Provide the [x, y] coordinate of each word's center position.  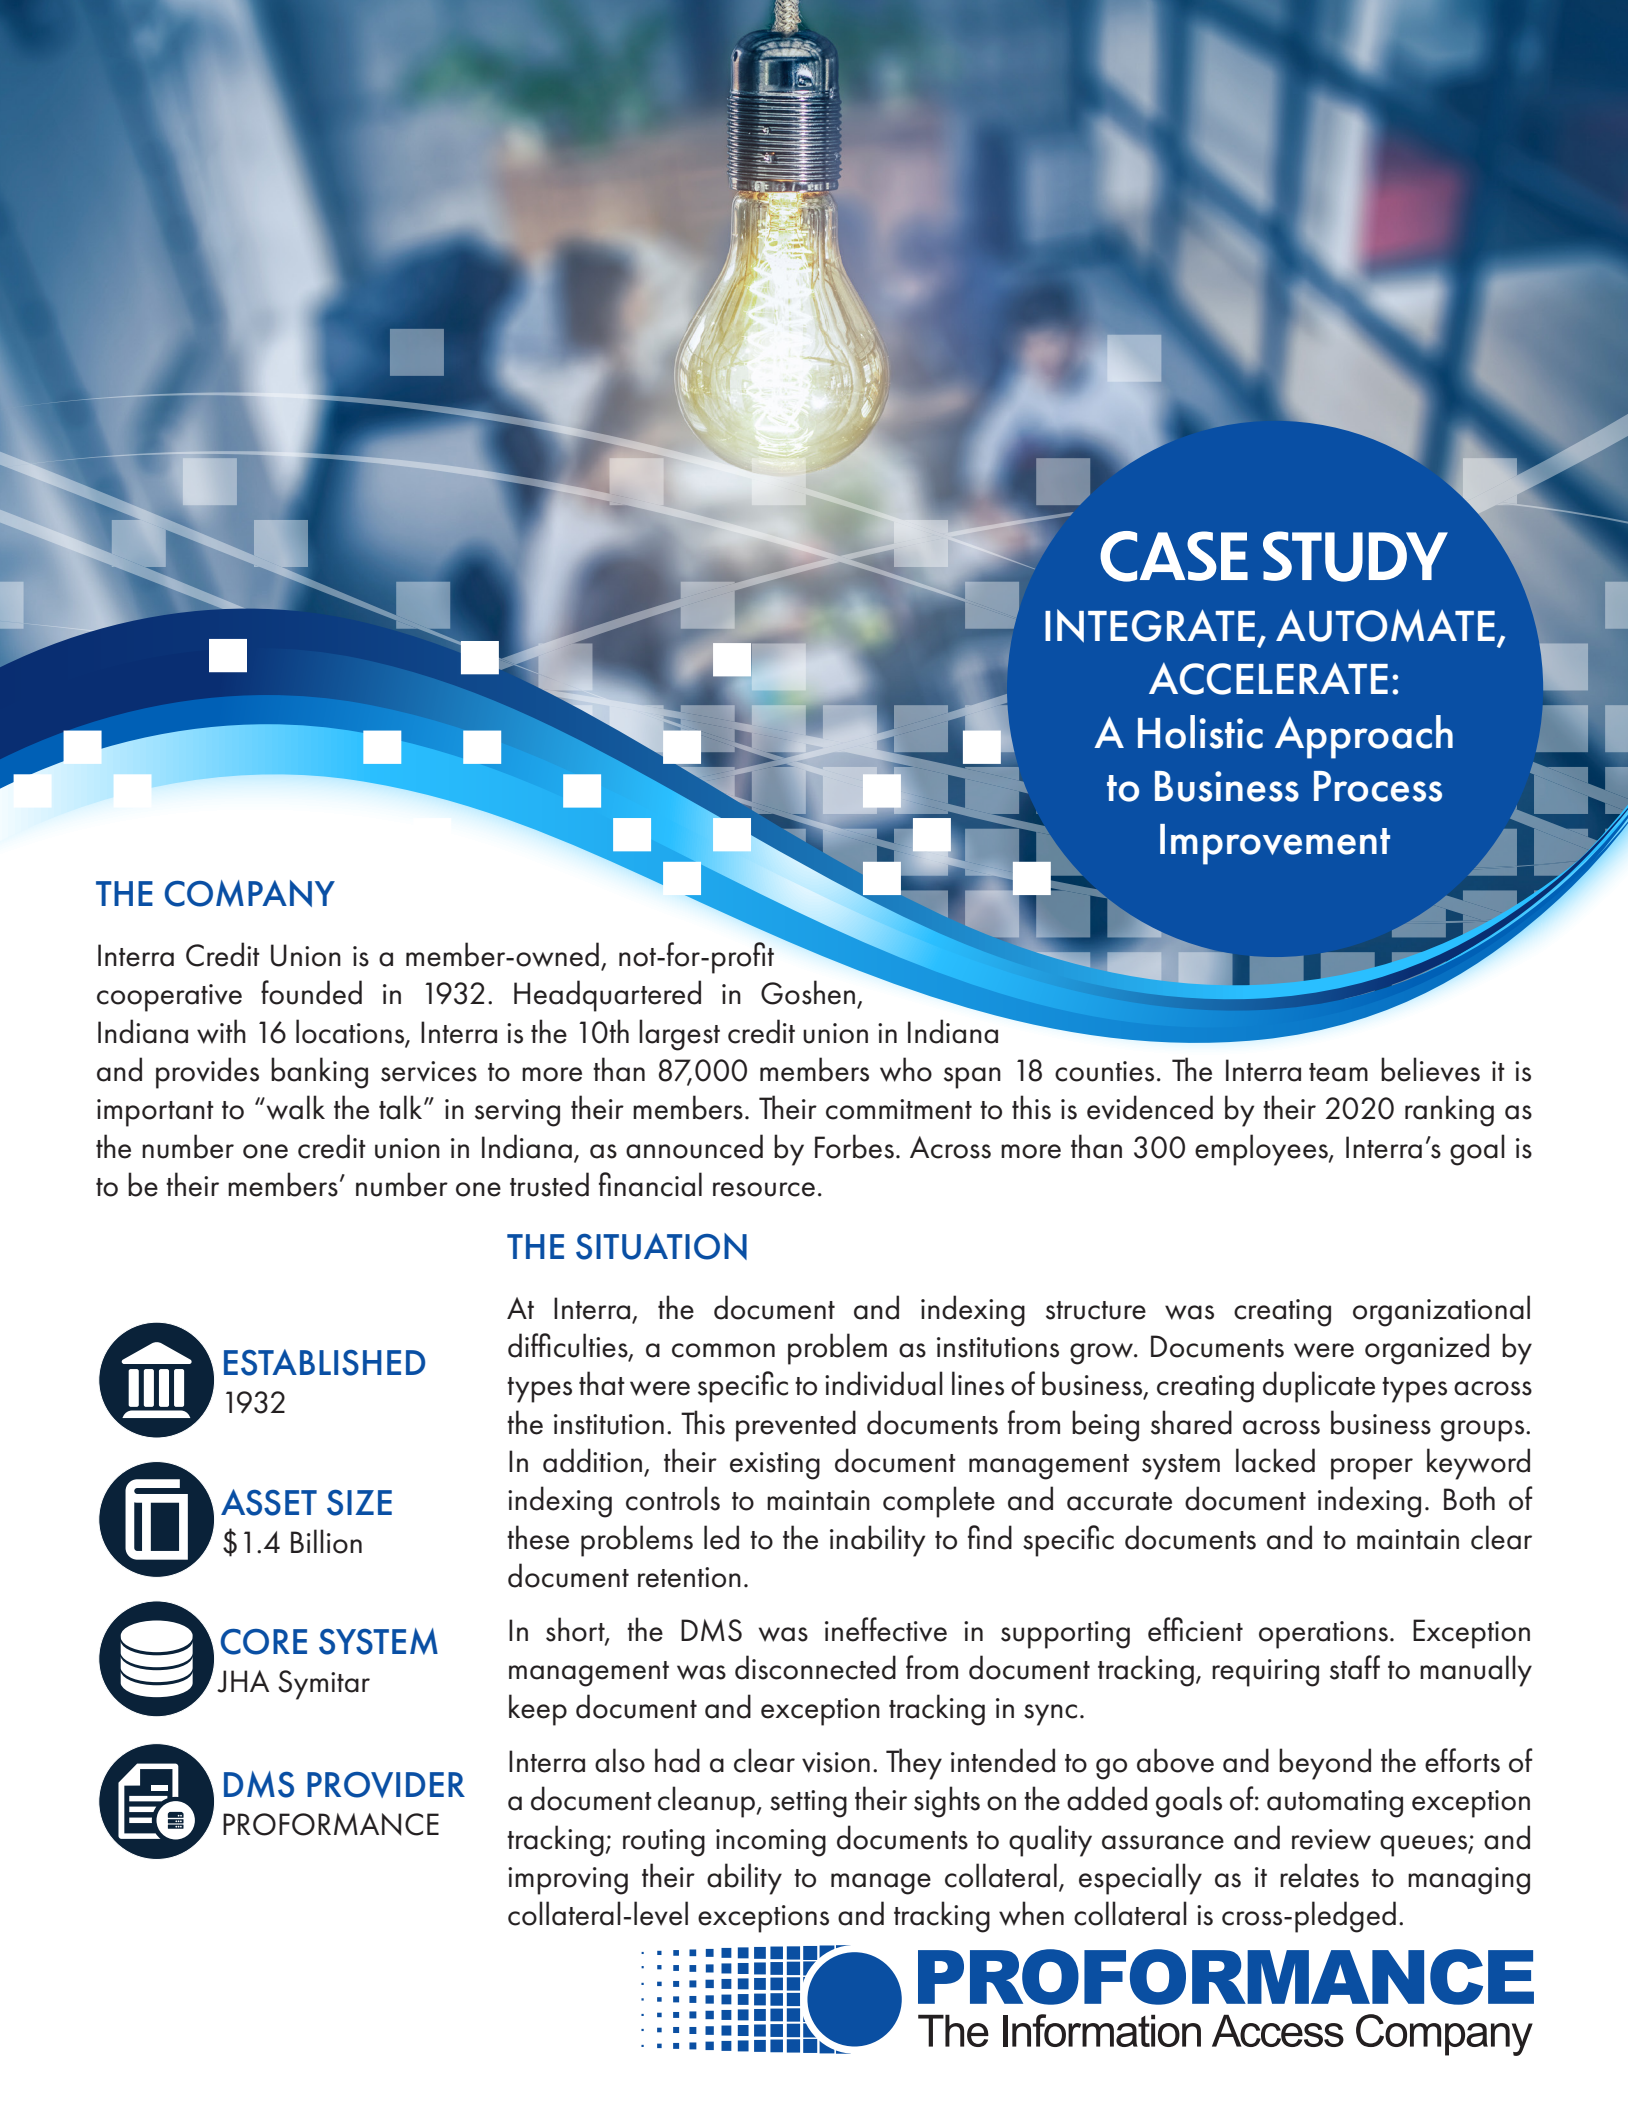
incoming [771, 1843]
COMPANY [249, 893]
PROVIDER [386, 1785]
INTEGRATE [1151, 627]
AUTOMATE [1385, 625]
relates [1319, 1875]
